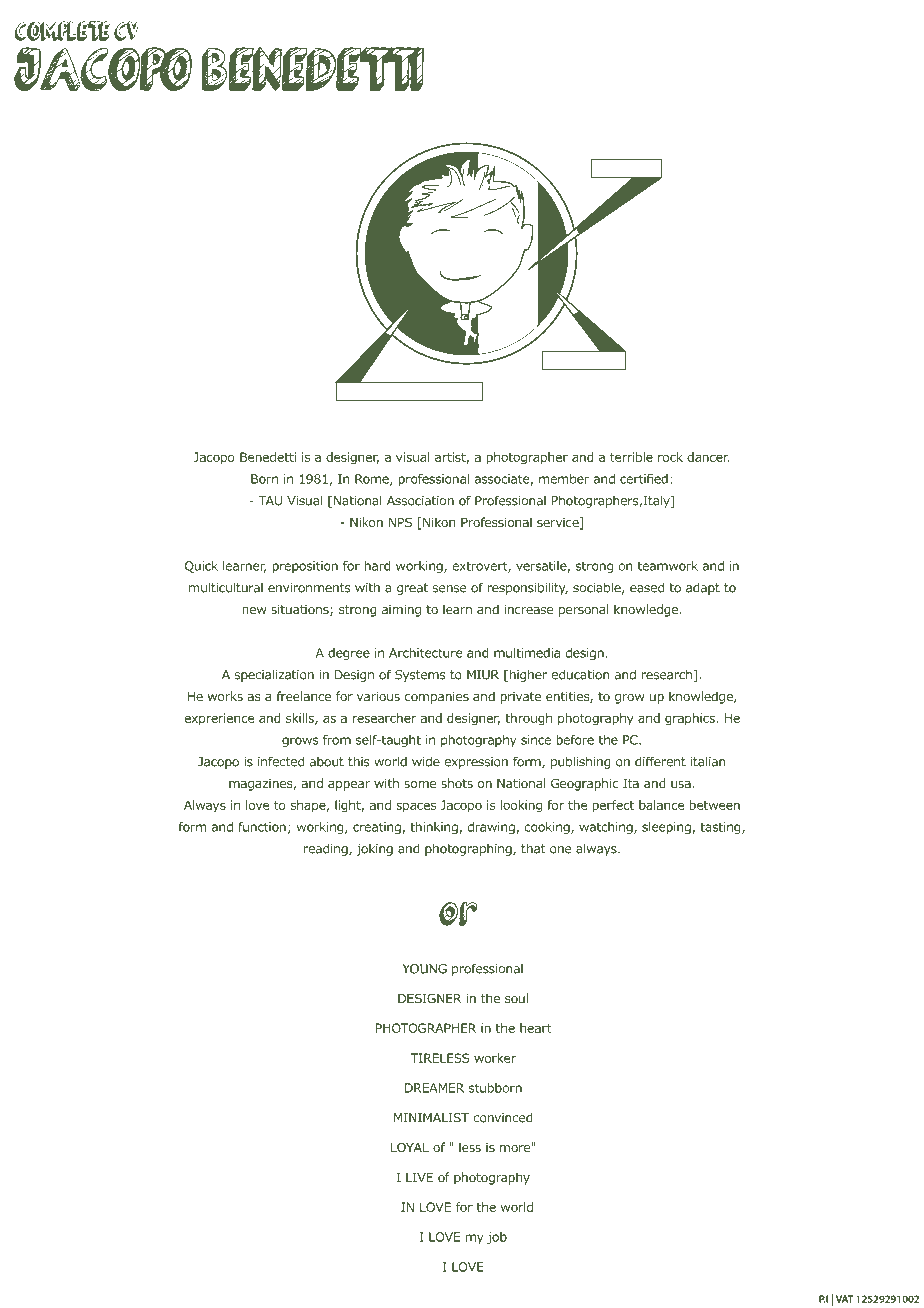  I want to click on usa, so click(681, 784).
